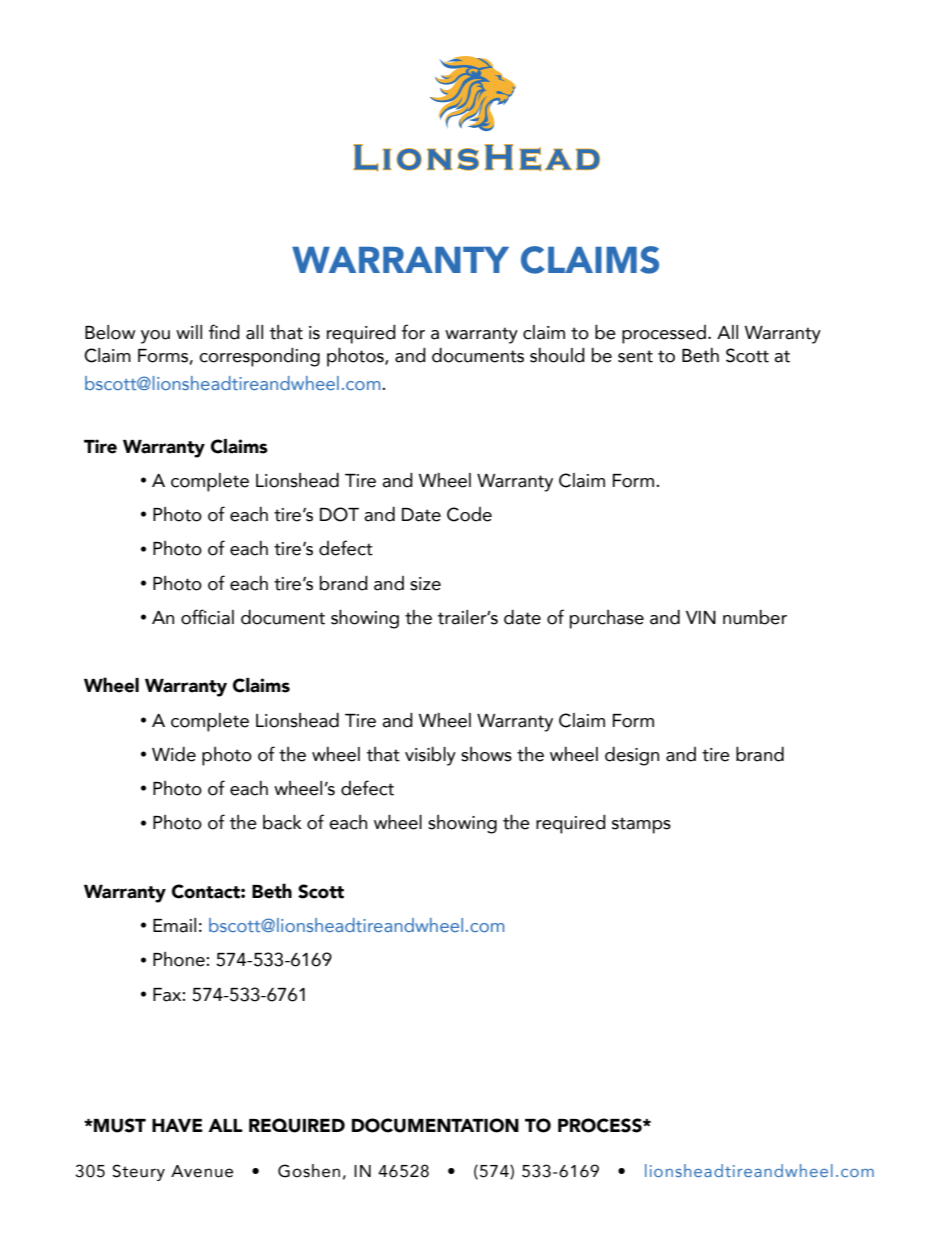 The width and height of the page is (952, 1233). What do you see at coordinates (177, 1125) in the page?
I see `HAVE` at bounding box center [177, 1125].
